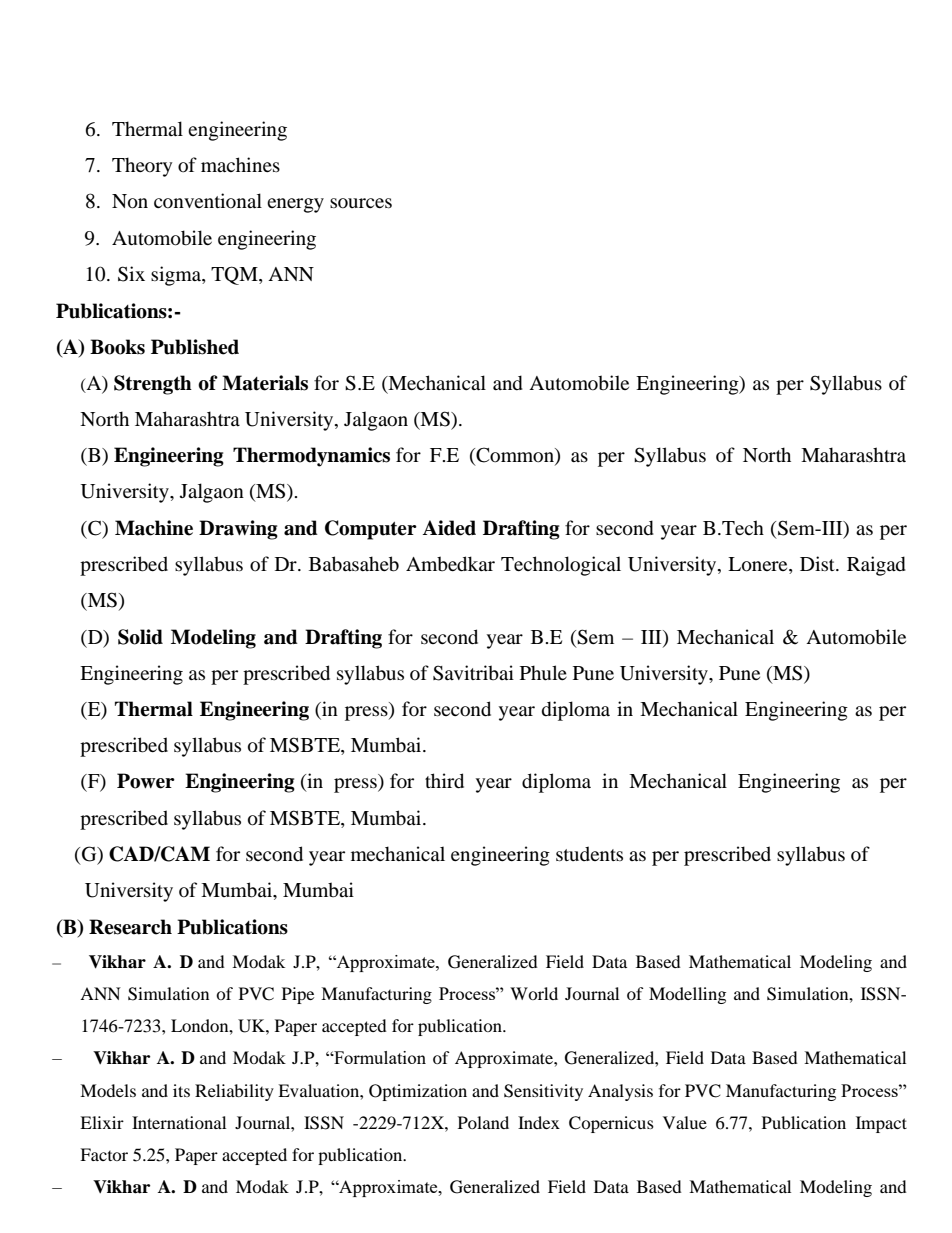 The image size is (952, 1233). Describe the element at coordinates (881, 1124) in the screenshot. I see `Impact` at that location.
